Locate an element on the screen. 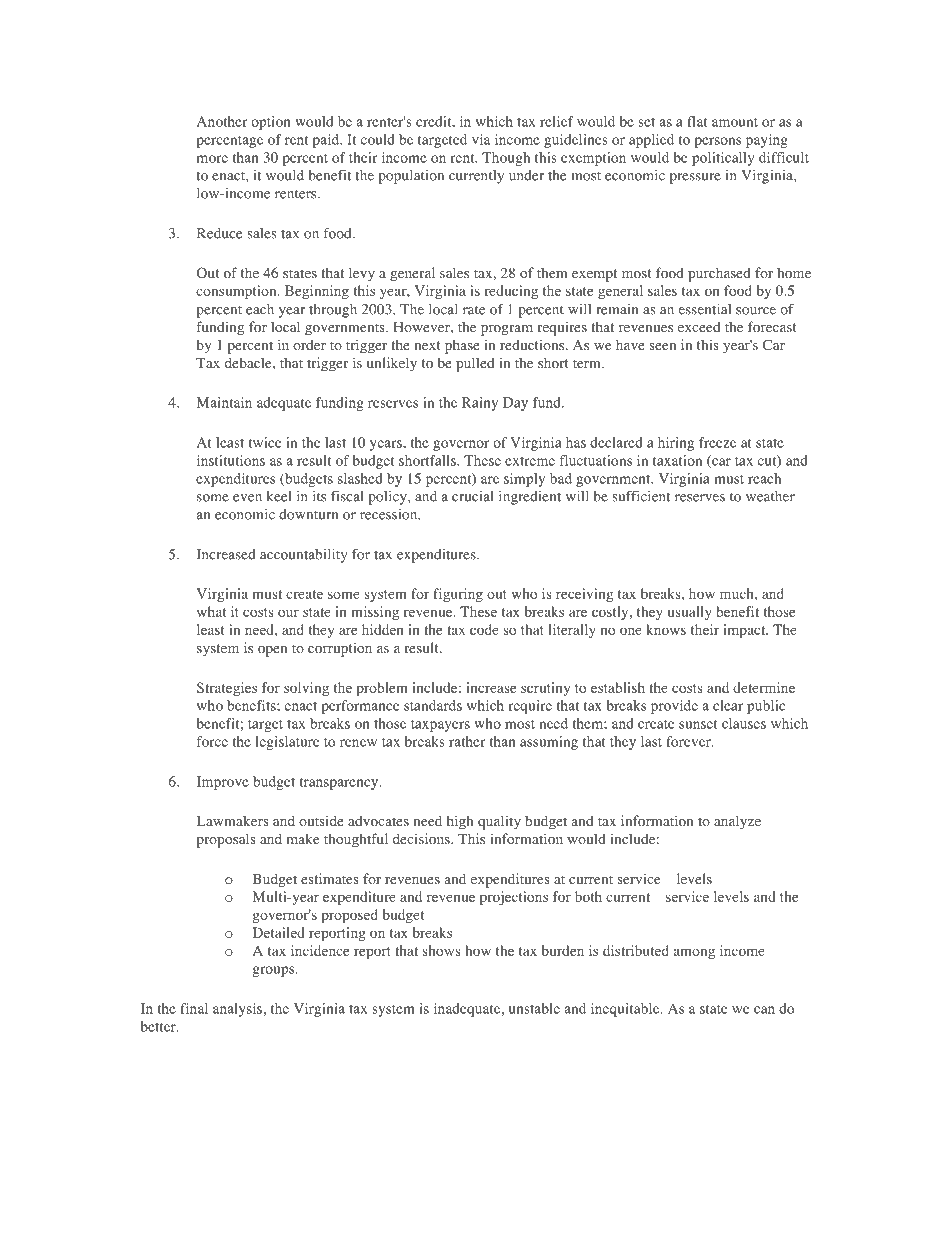 Image resolution: width=952 pixels, height=1233 pixels. unstable is located at coordinates (534, 1008).
